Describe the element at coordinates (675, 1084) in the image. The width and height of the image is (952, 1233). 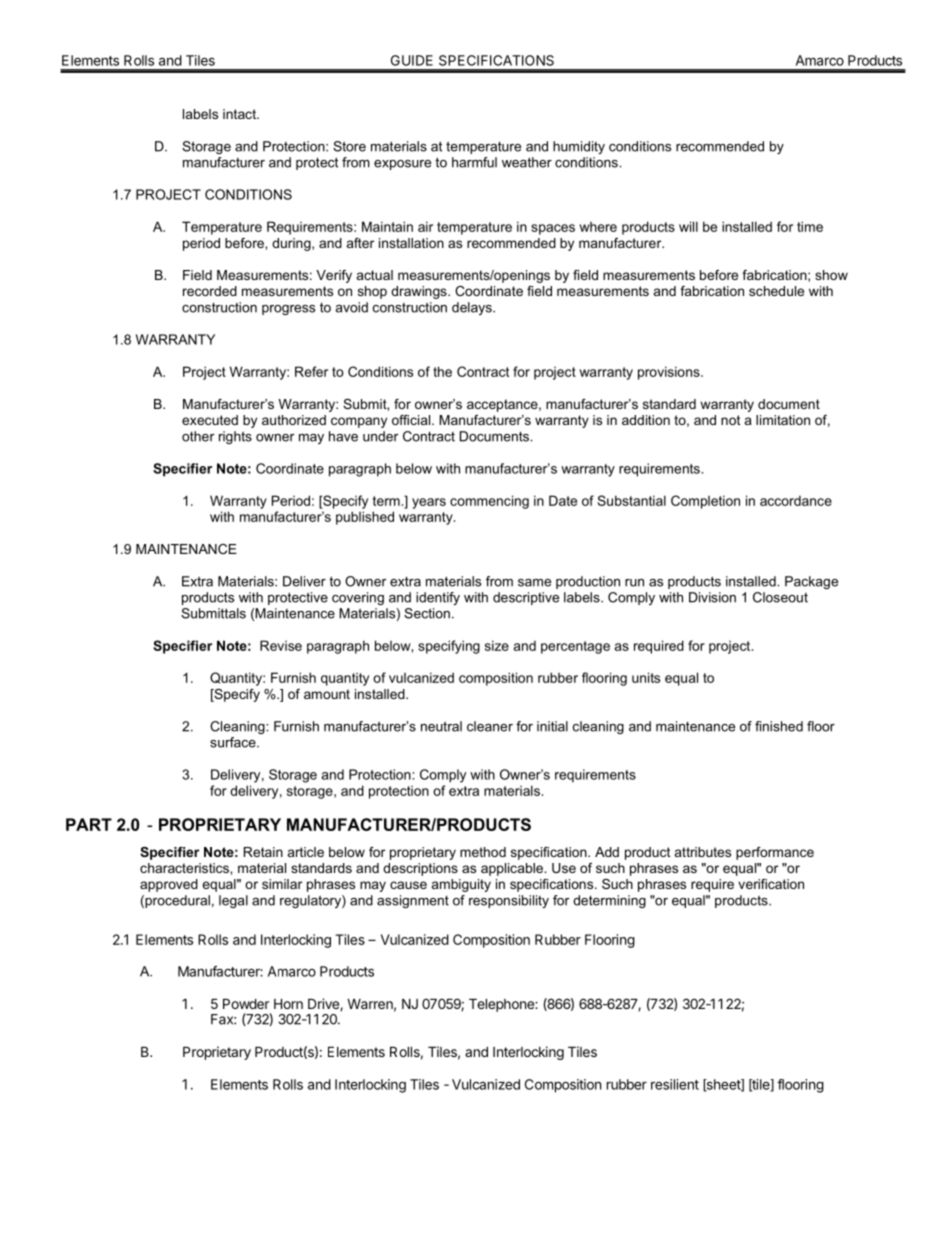
I see `resilient` at that location.
